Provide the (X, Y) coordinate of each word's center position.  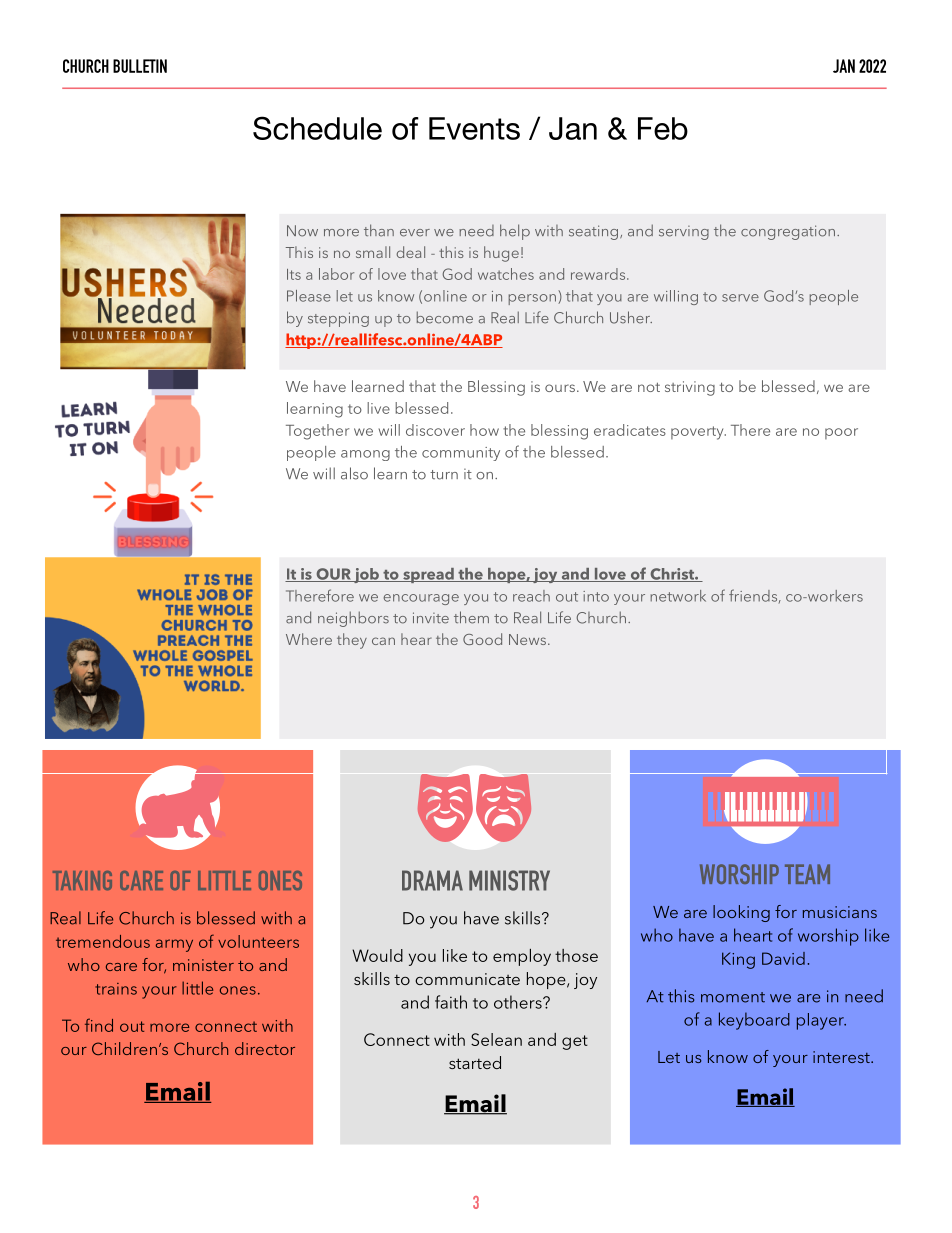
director (265, 1048)
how (484, 430)
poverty (698, 433)
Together (317, 432)
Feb (663, 128)
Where (309, 639)
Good (482, 639)
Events (474, 128)
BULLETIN (140, 66)
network (678, 596)
